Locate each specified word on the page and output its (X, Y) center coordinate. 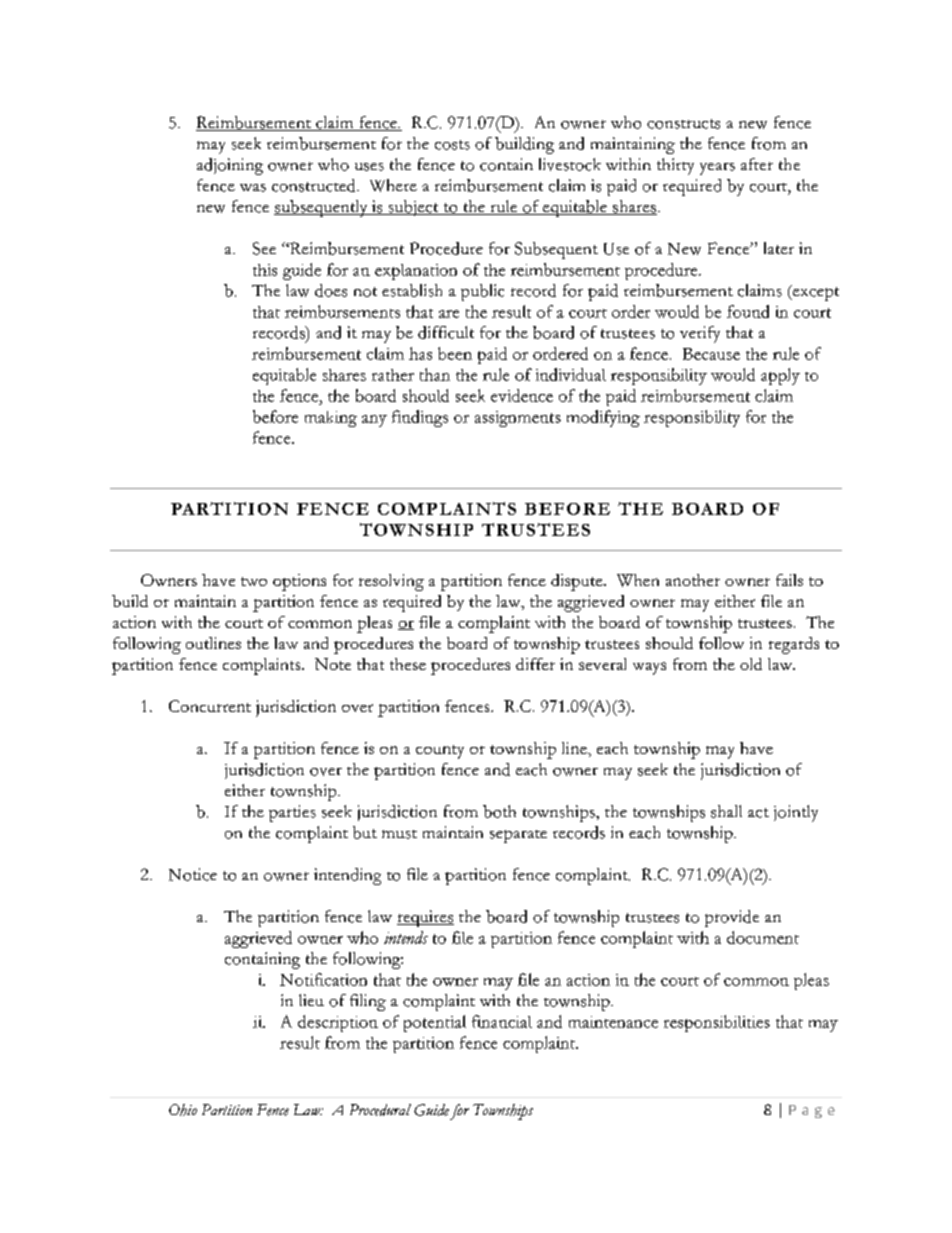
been (455, 353)
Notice (193, 874)
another (693, 580)
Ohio (183, 1110)
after (757, 164)
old (751, 664)
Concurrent (210, 706)
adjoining (230, 166)
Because (711, 354)
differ (535, 664)
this (265, 270)
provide (732, 918)
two (254, 581)
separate (518, 836)
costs (452, 145)
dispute (578, 582)
